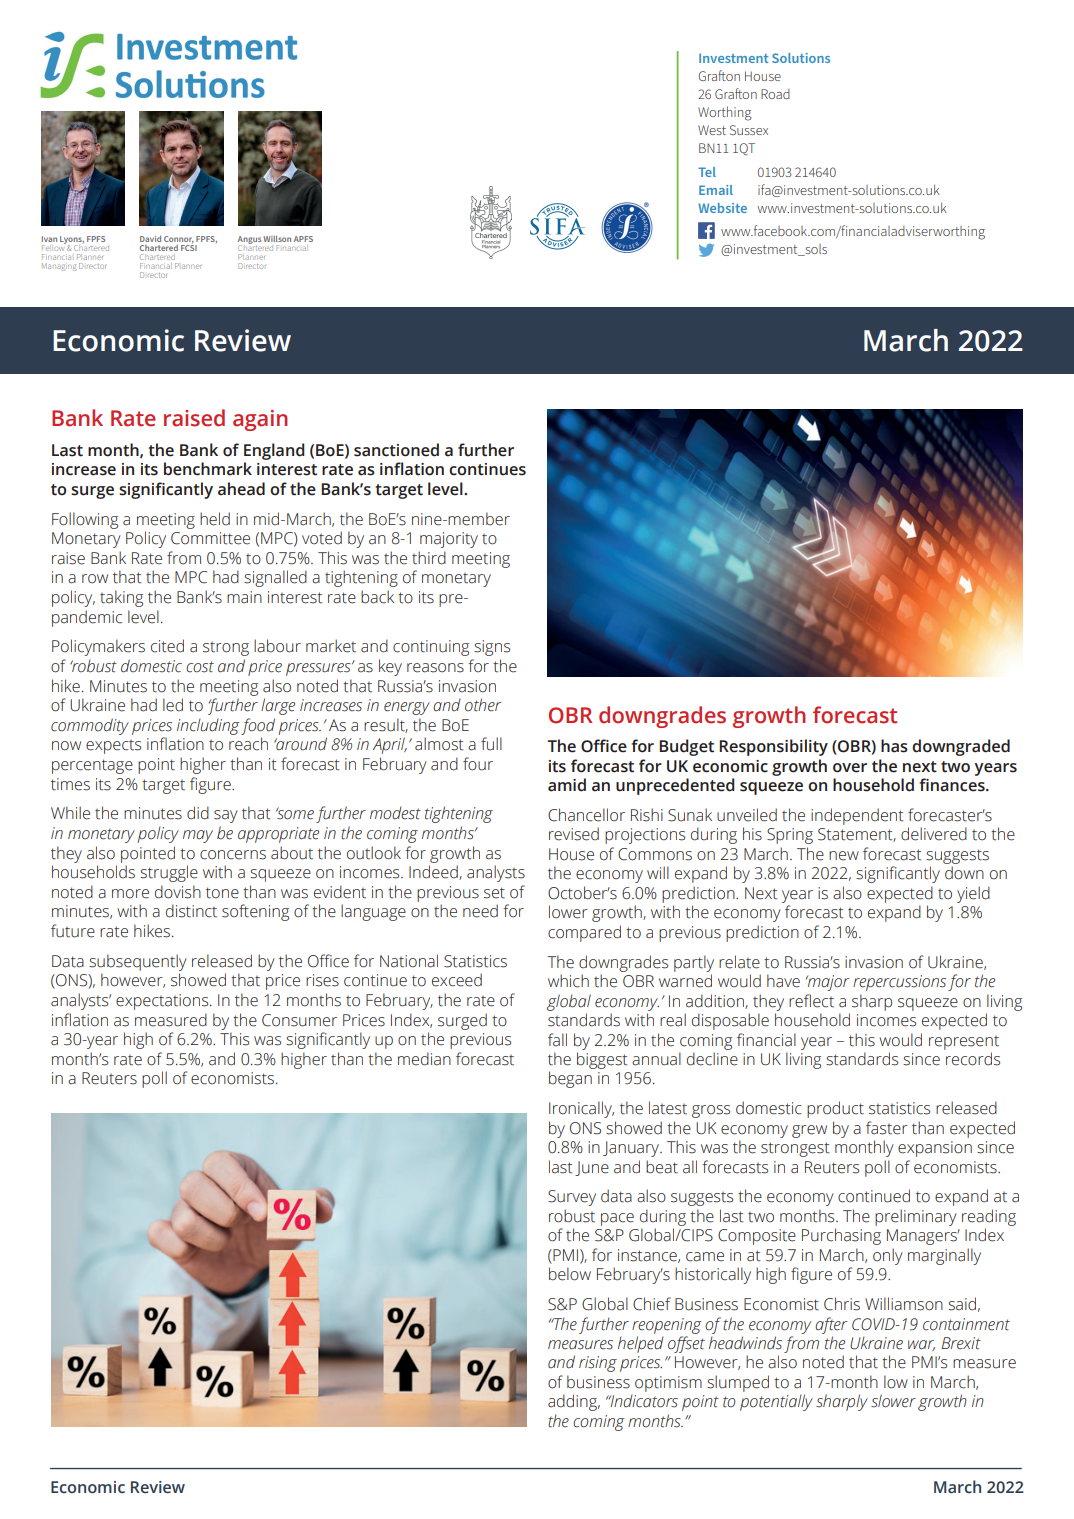 The width and height of the image is (1074, 1519). I want to click on expectations, so click(163, 1002).
